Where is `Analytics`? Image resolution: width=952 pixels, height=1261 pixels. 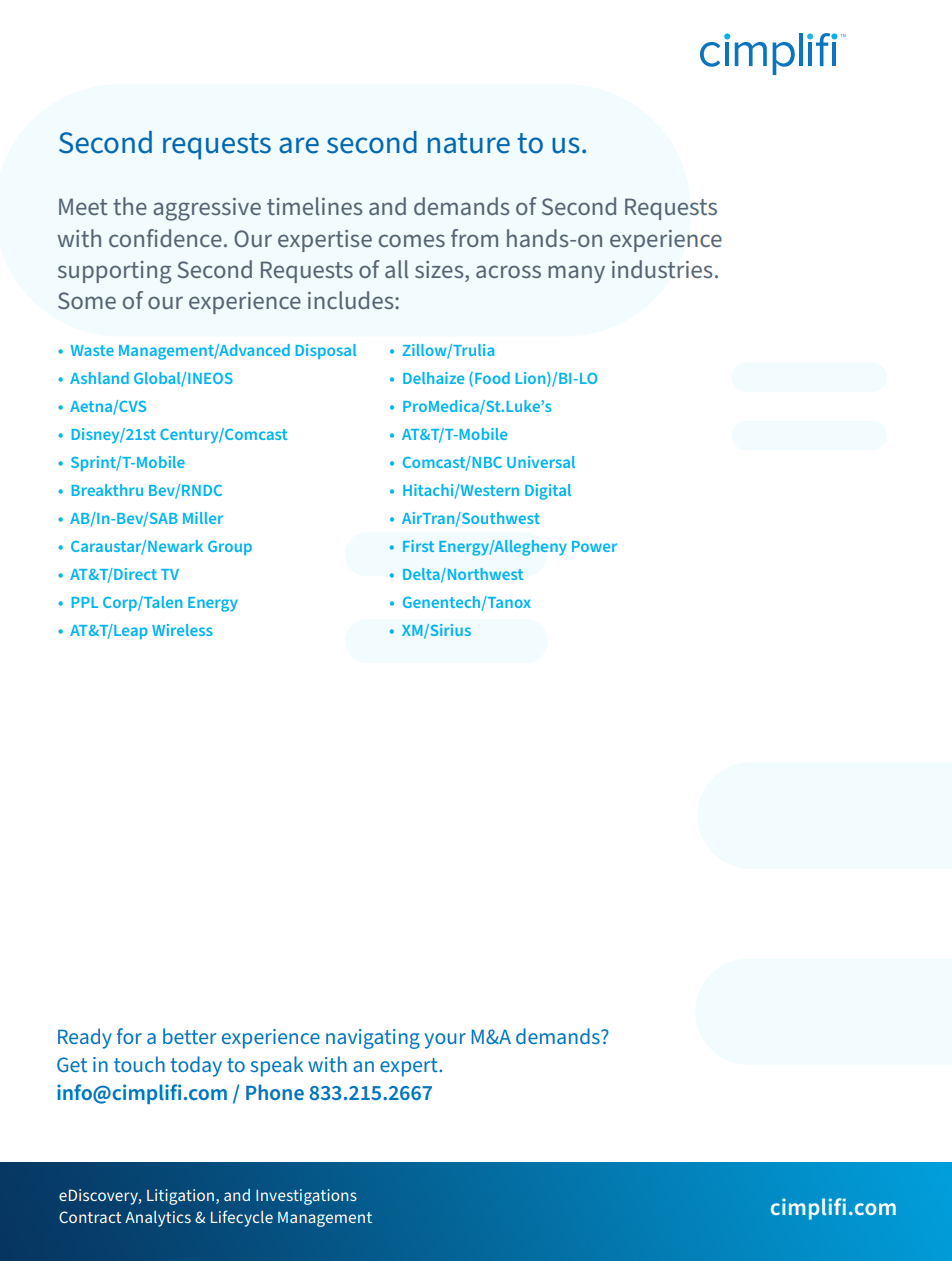
Analytics is located at coordinates (158, 1219).
